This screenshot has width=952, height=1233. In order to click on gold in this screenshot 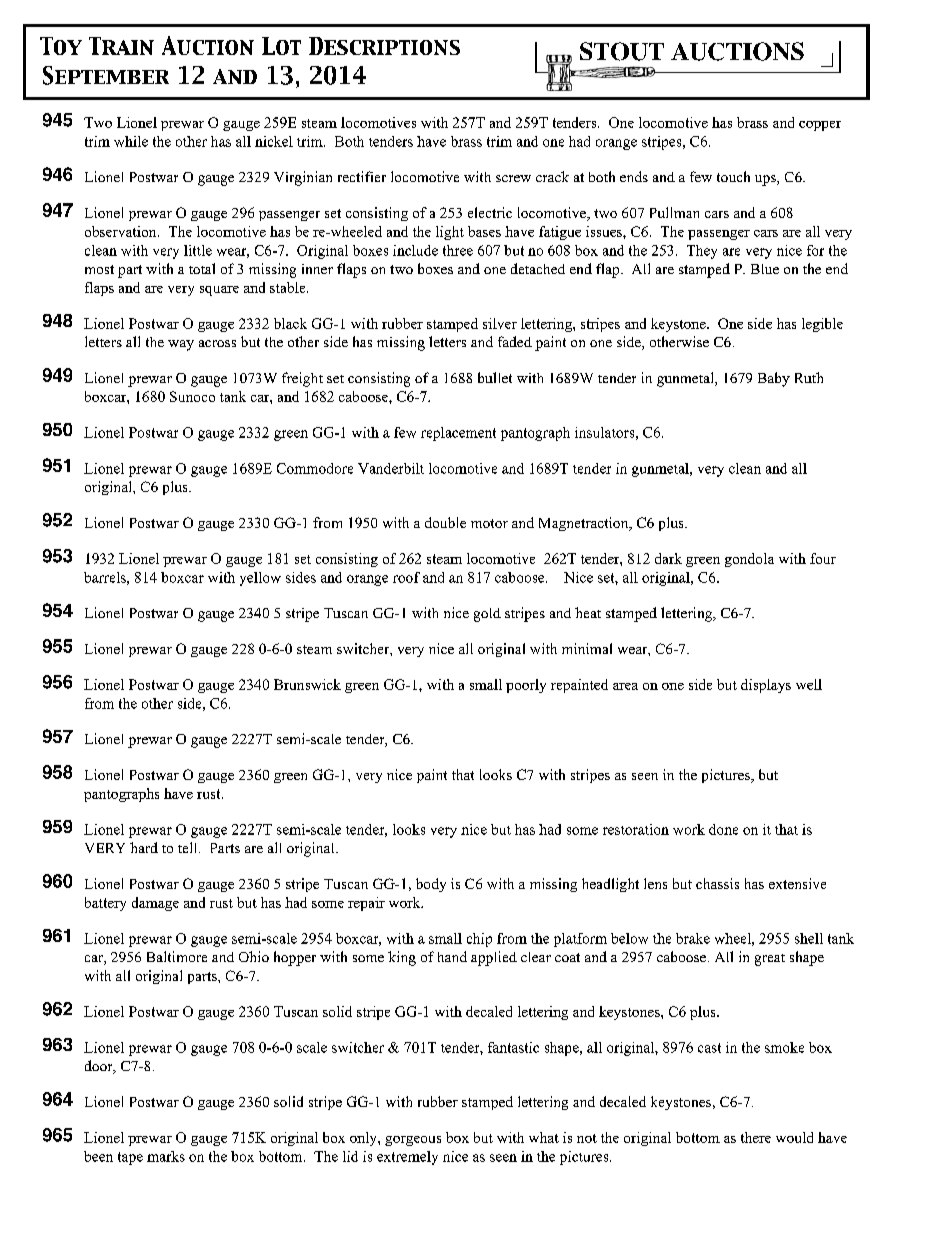, I will do `click(487, 615)`.
